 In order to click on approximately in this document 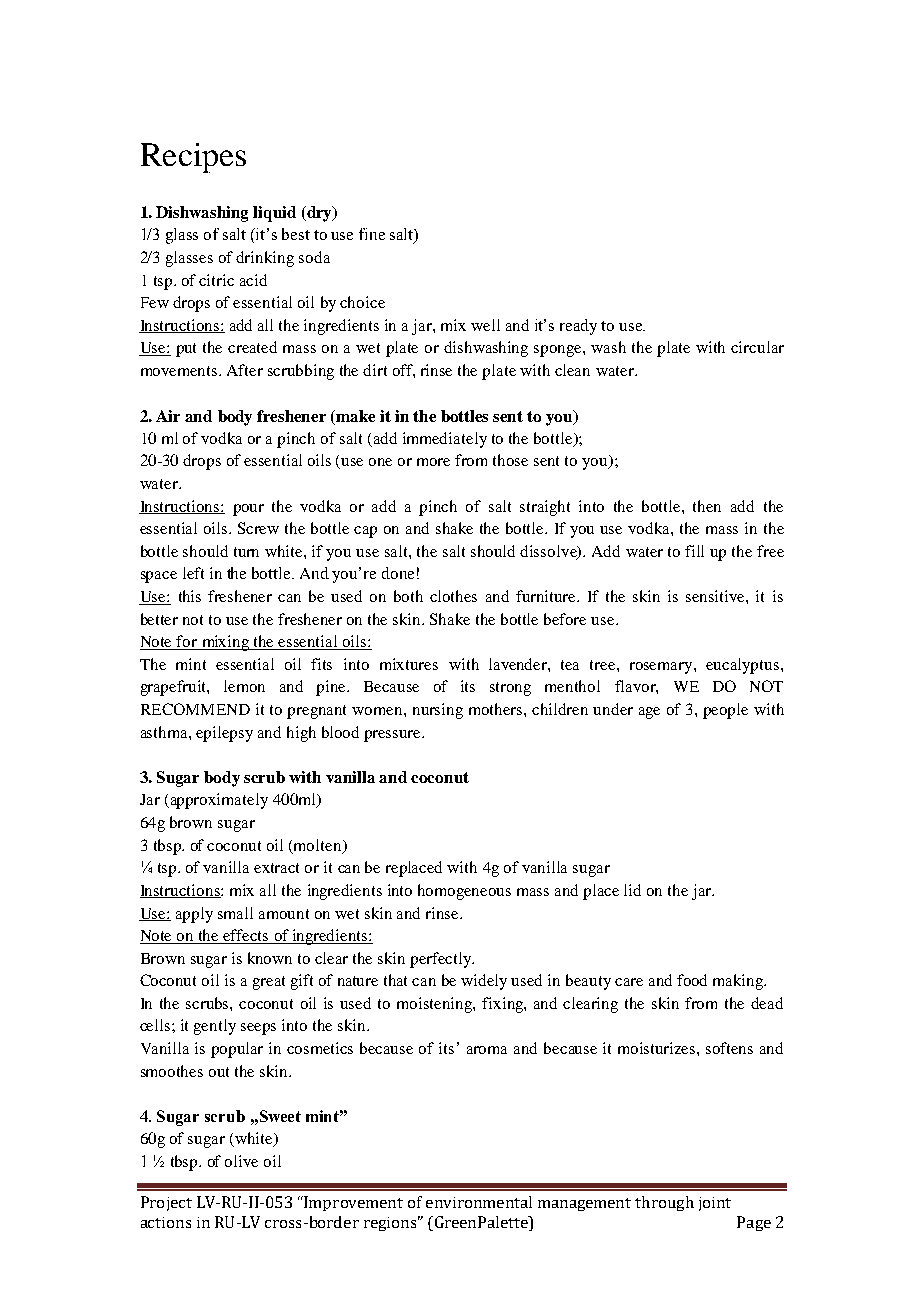, I will do `click(218, 801)`.
